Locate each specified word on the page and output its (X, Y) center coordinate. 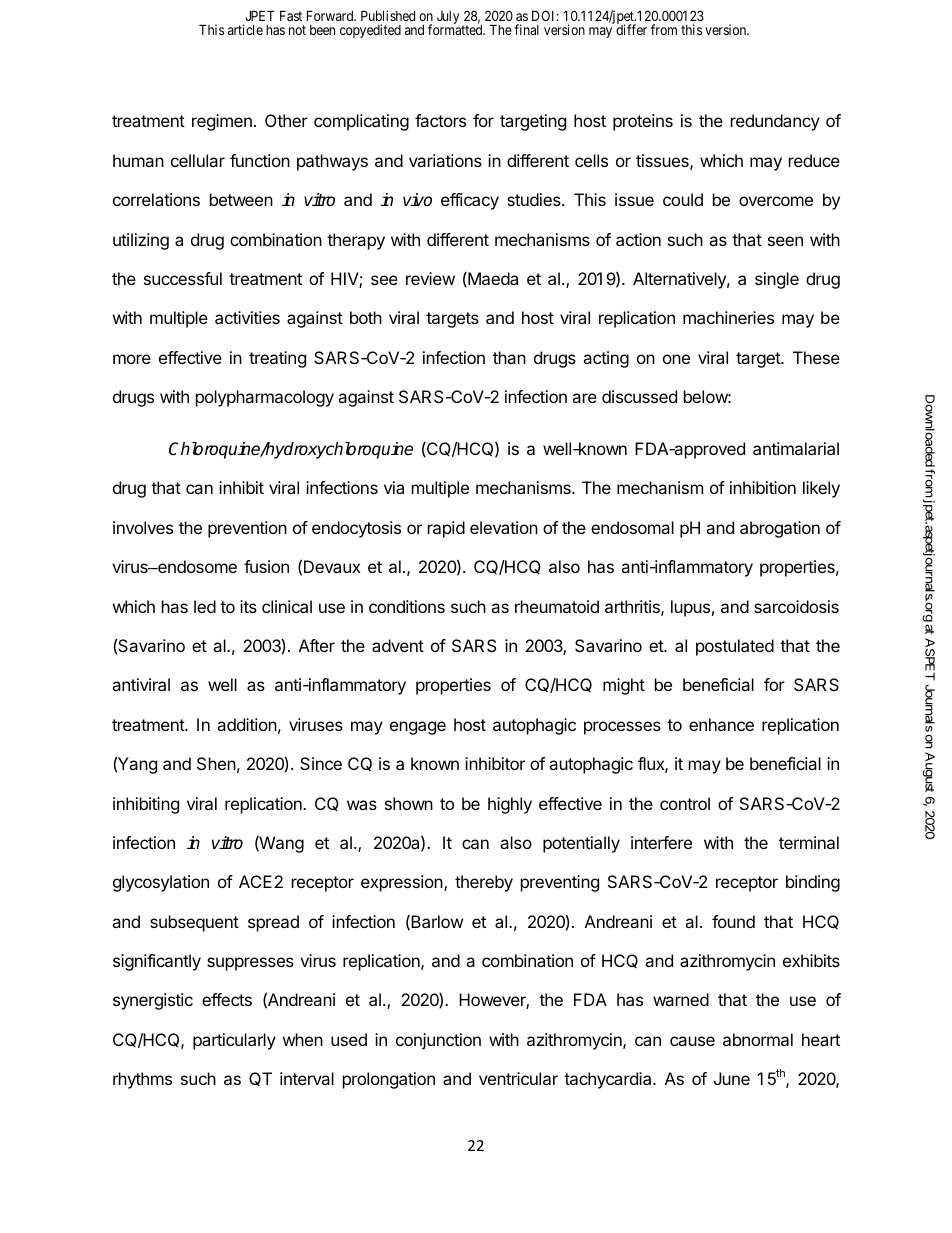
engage (418, 728)
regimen (222, 122)
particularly (234, 1041)
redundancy (775, 122)
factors (440, 120)
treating (277, 359)
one (676, 359)
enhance (721, 724)
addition (247, 724)
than (509, 357)
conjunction (438, 1041)
